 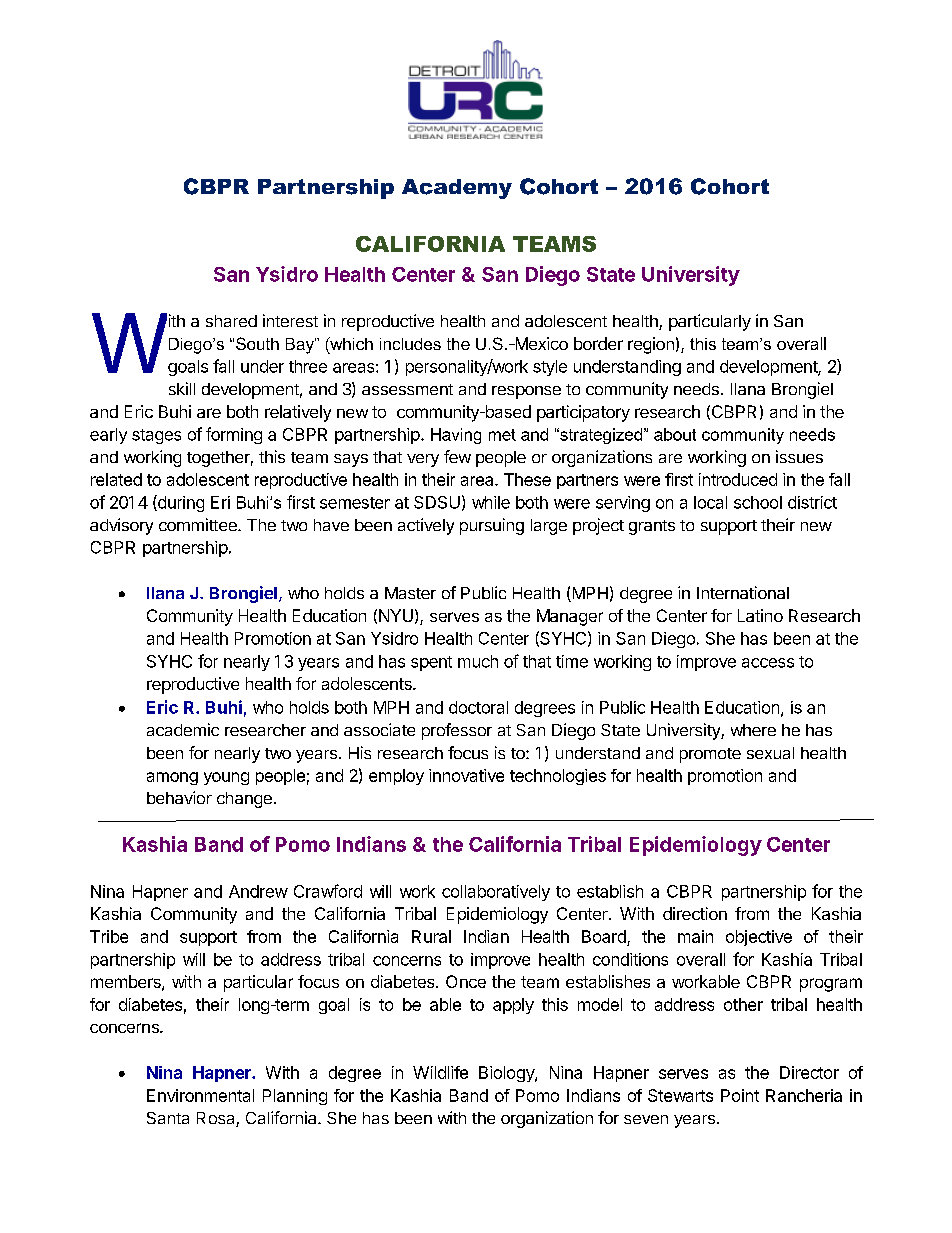 I want to click on Environmental, so click(x=200, y=1095).
